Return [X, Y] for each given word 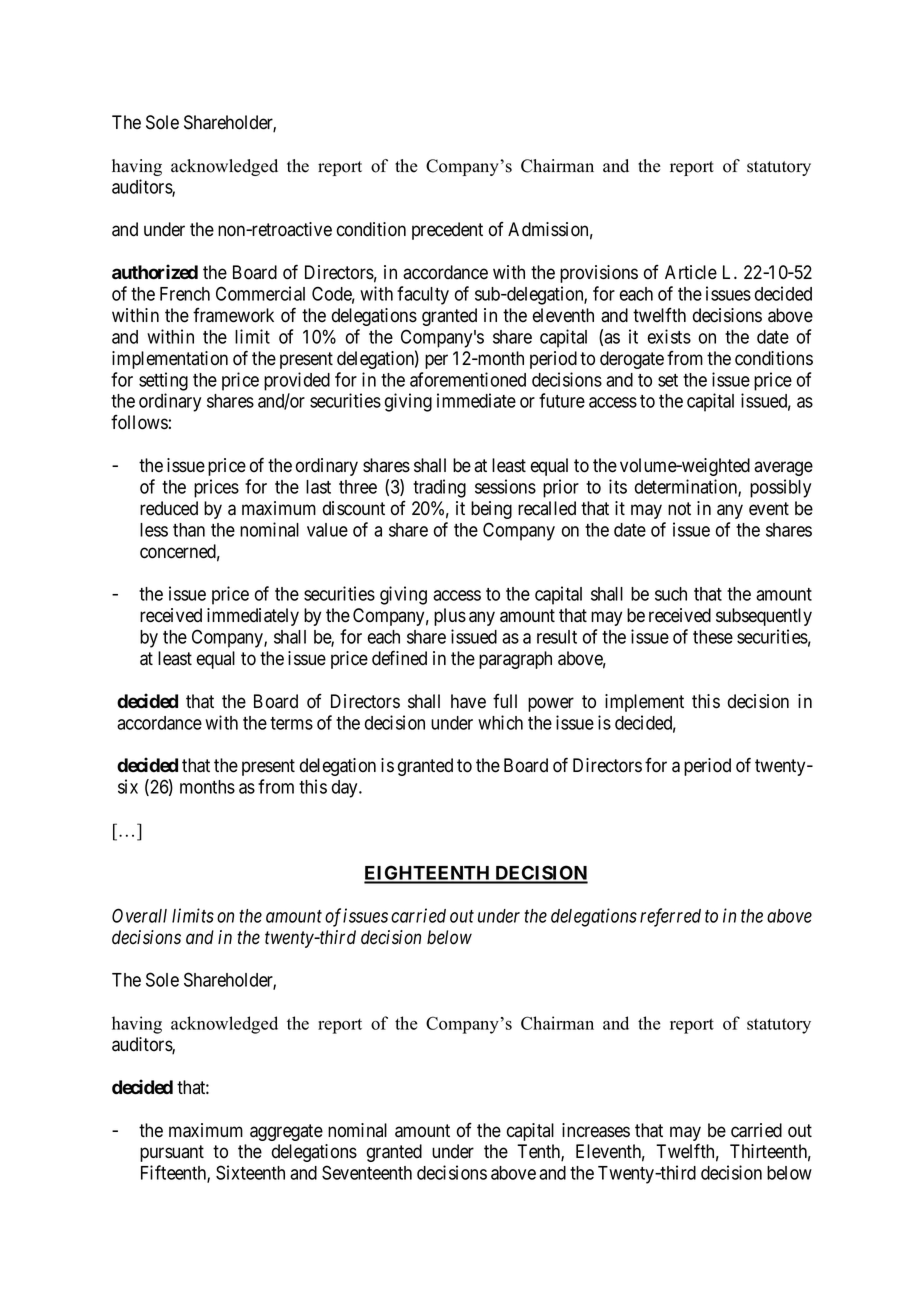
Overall [139, 915]
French [185, 294]
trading [439, 488]
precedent [447, 231]
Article [691, 272]
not [679, 509]
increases [596, 1130]
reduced [169, 508]
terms [291, 723]
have [468, 701]
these [713, 637]
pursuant [172, 1153]
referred [670, 917]
